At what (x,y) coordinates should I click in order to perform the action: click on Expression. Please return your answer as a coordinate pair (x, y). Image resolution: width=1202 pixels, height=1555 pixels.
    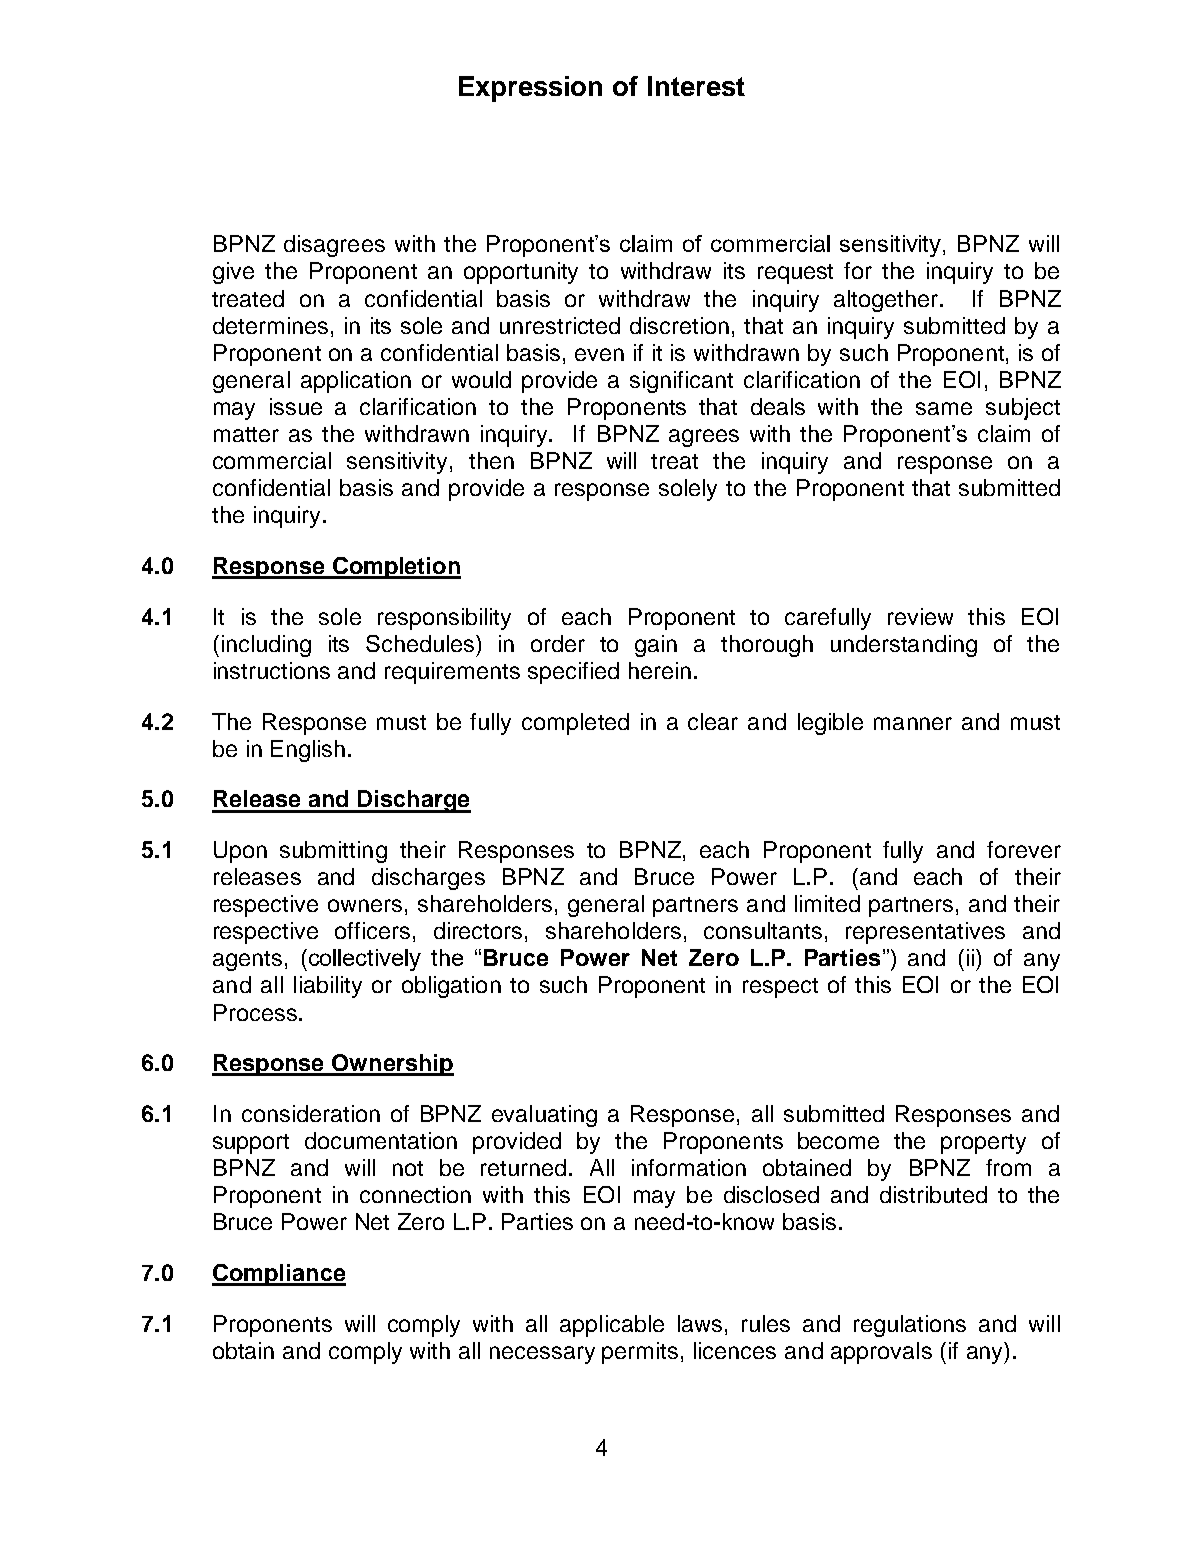
    Looking at the image, I should click on (530, 89).
